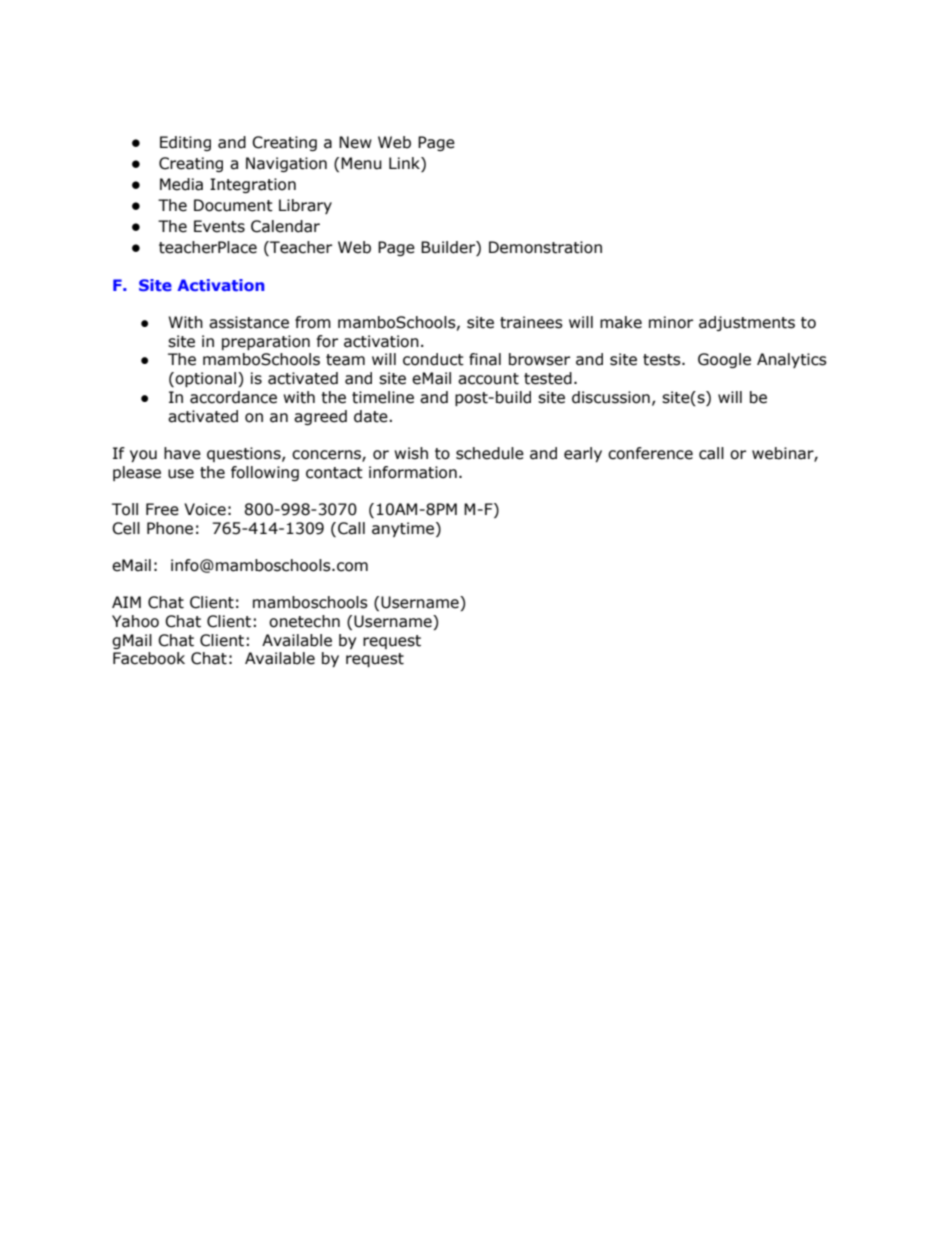 This image has height=1233, width=952. I want to click on Voice, so click(205, 509).
